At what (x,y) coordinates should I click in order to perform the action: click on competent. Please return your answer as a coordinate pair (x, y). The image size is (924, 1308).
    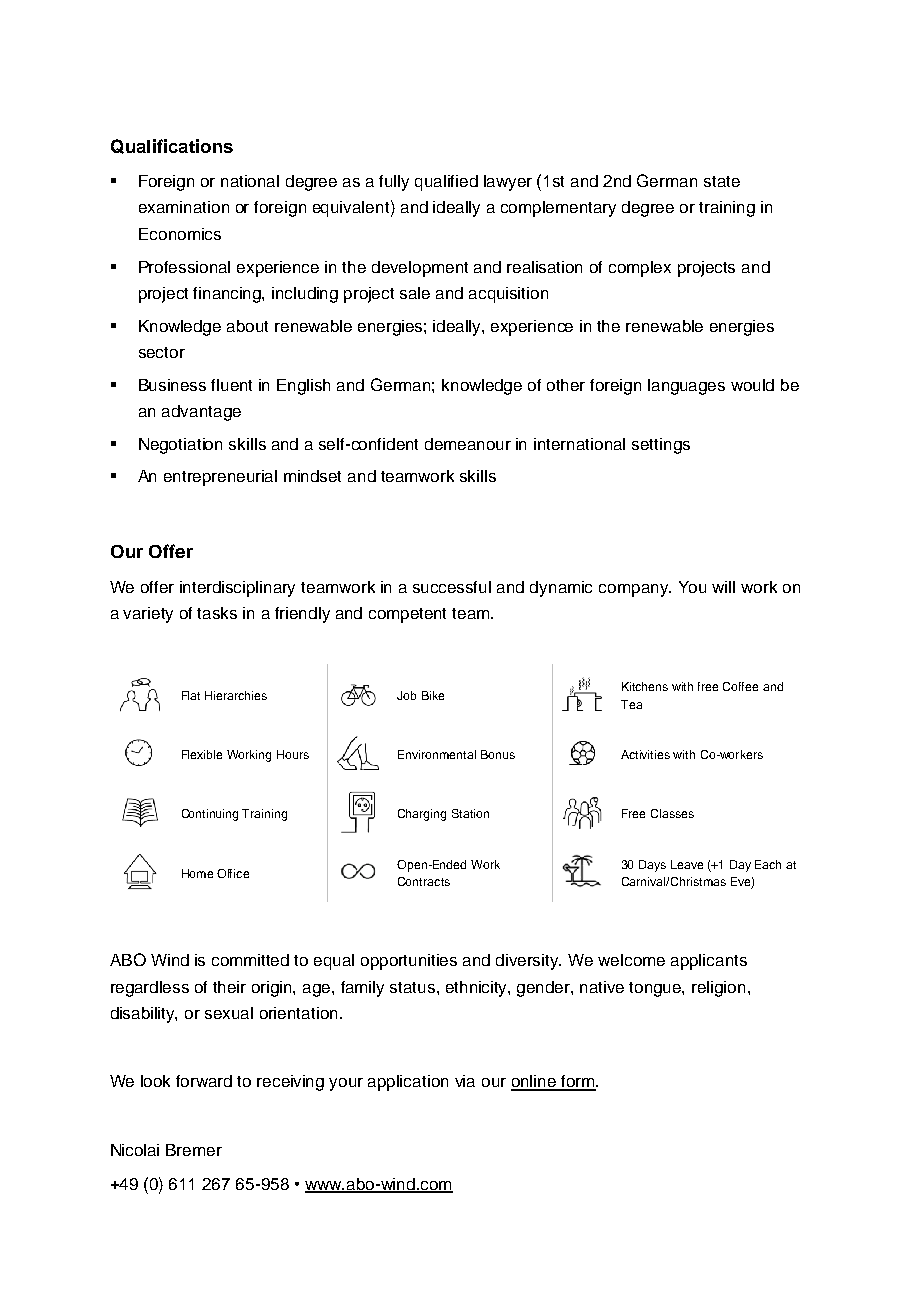
    Looking at the image, I should click on (407, 615).
